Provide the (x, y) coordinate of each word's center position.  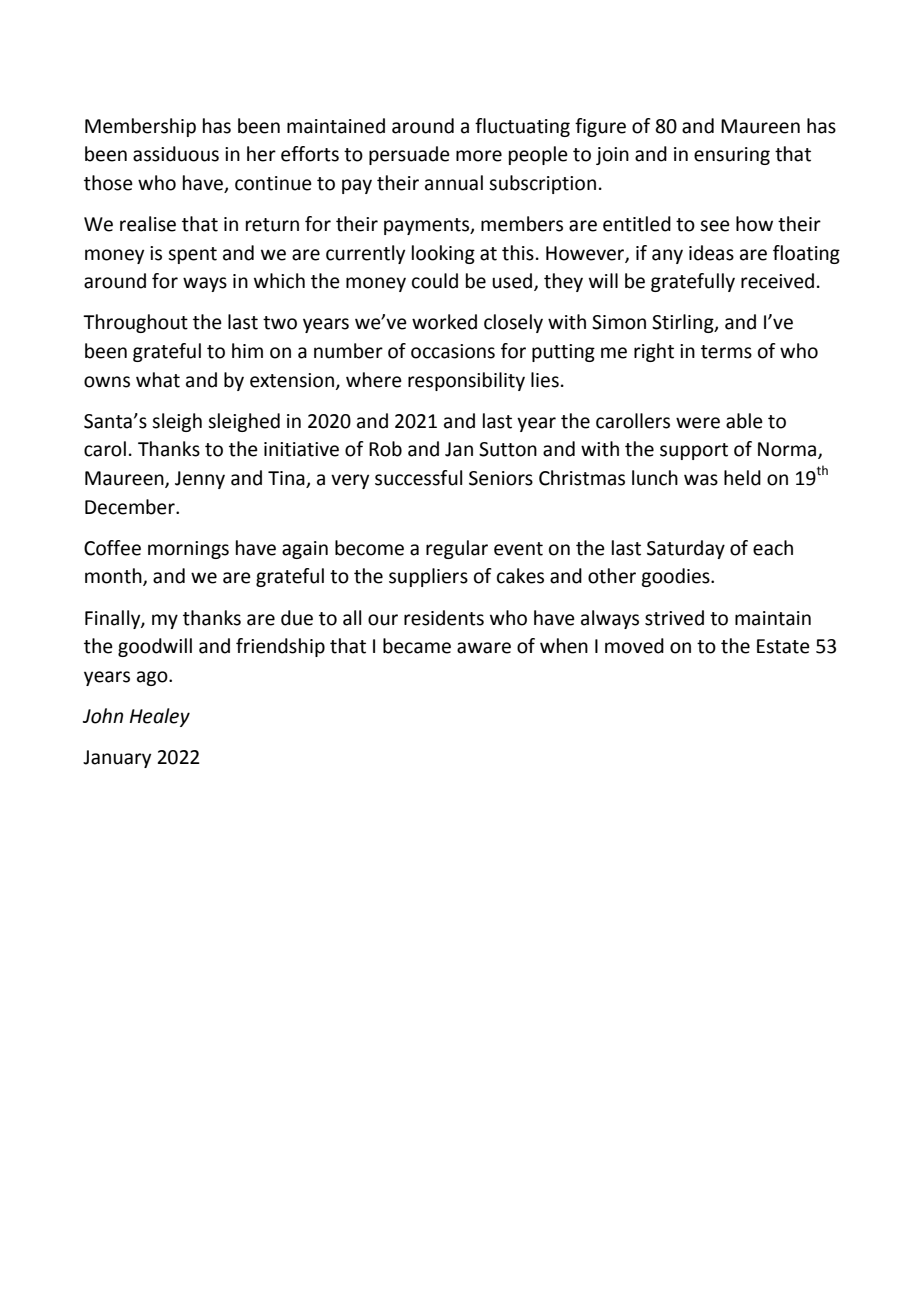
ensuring (732, 156)
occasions (453, 351)
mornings (188, 550)
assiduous (176, 154)
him (247, 350)
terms (726, 352)
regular (457, 549)
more (479, 156)
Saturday (686, 549)
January (117, 759)
